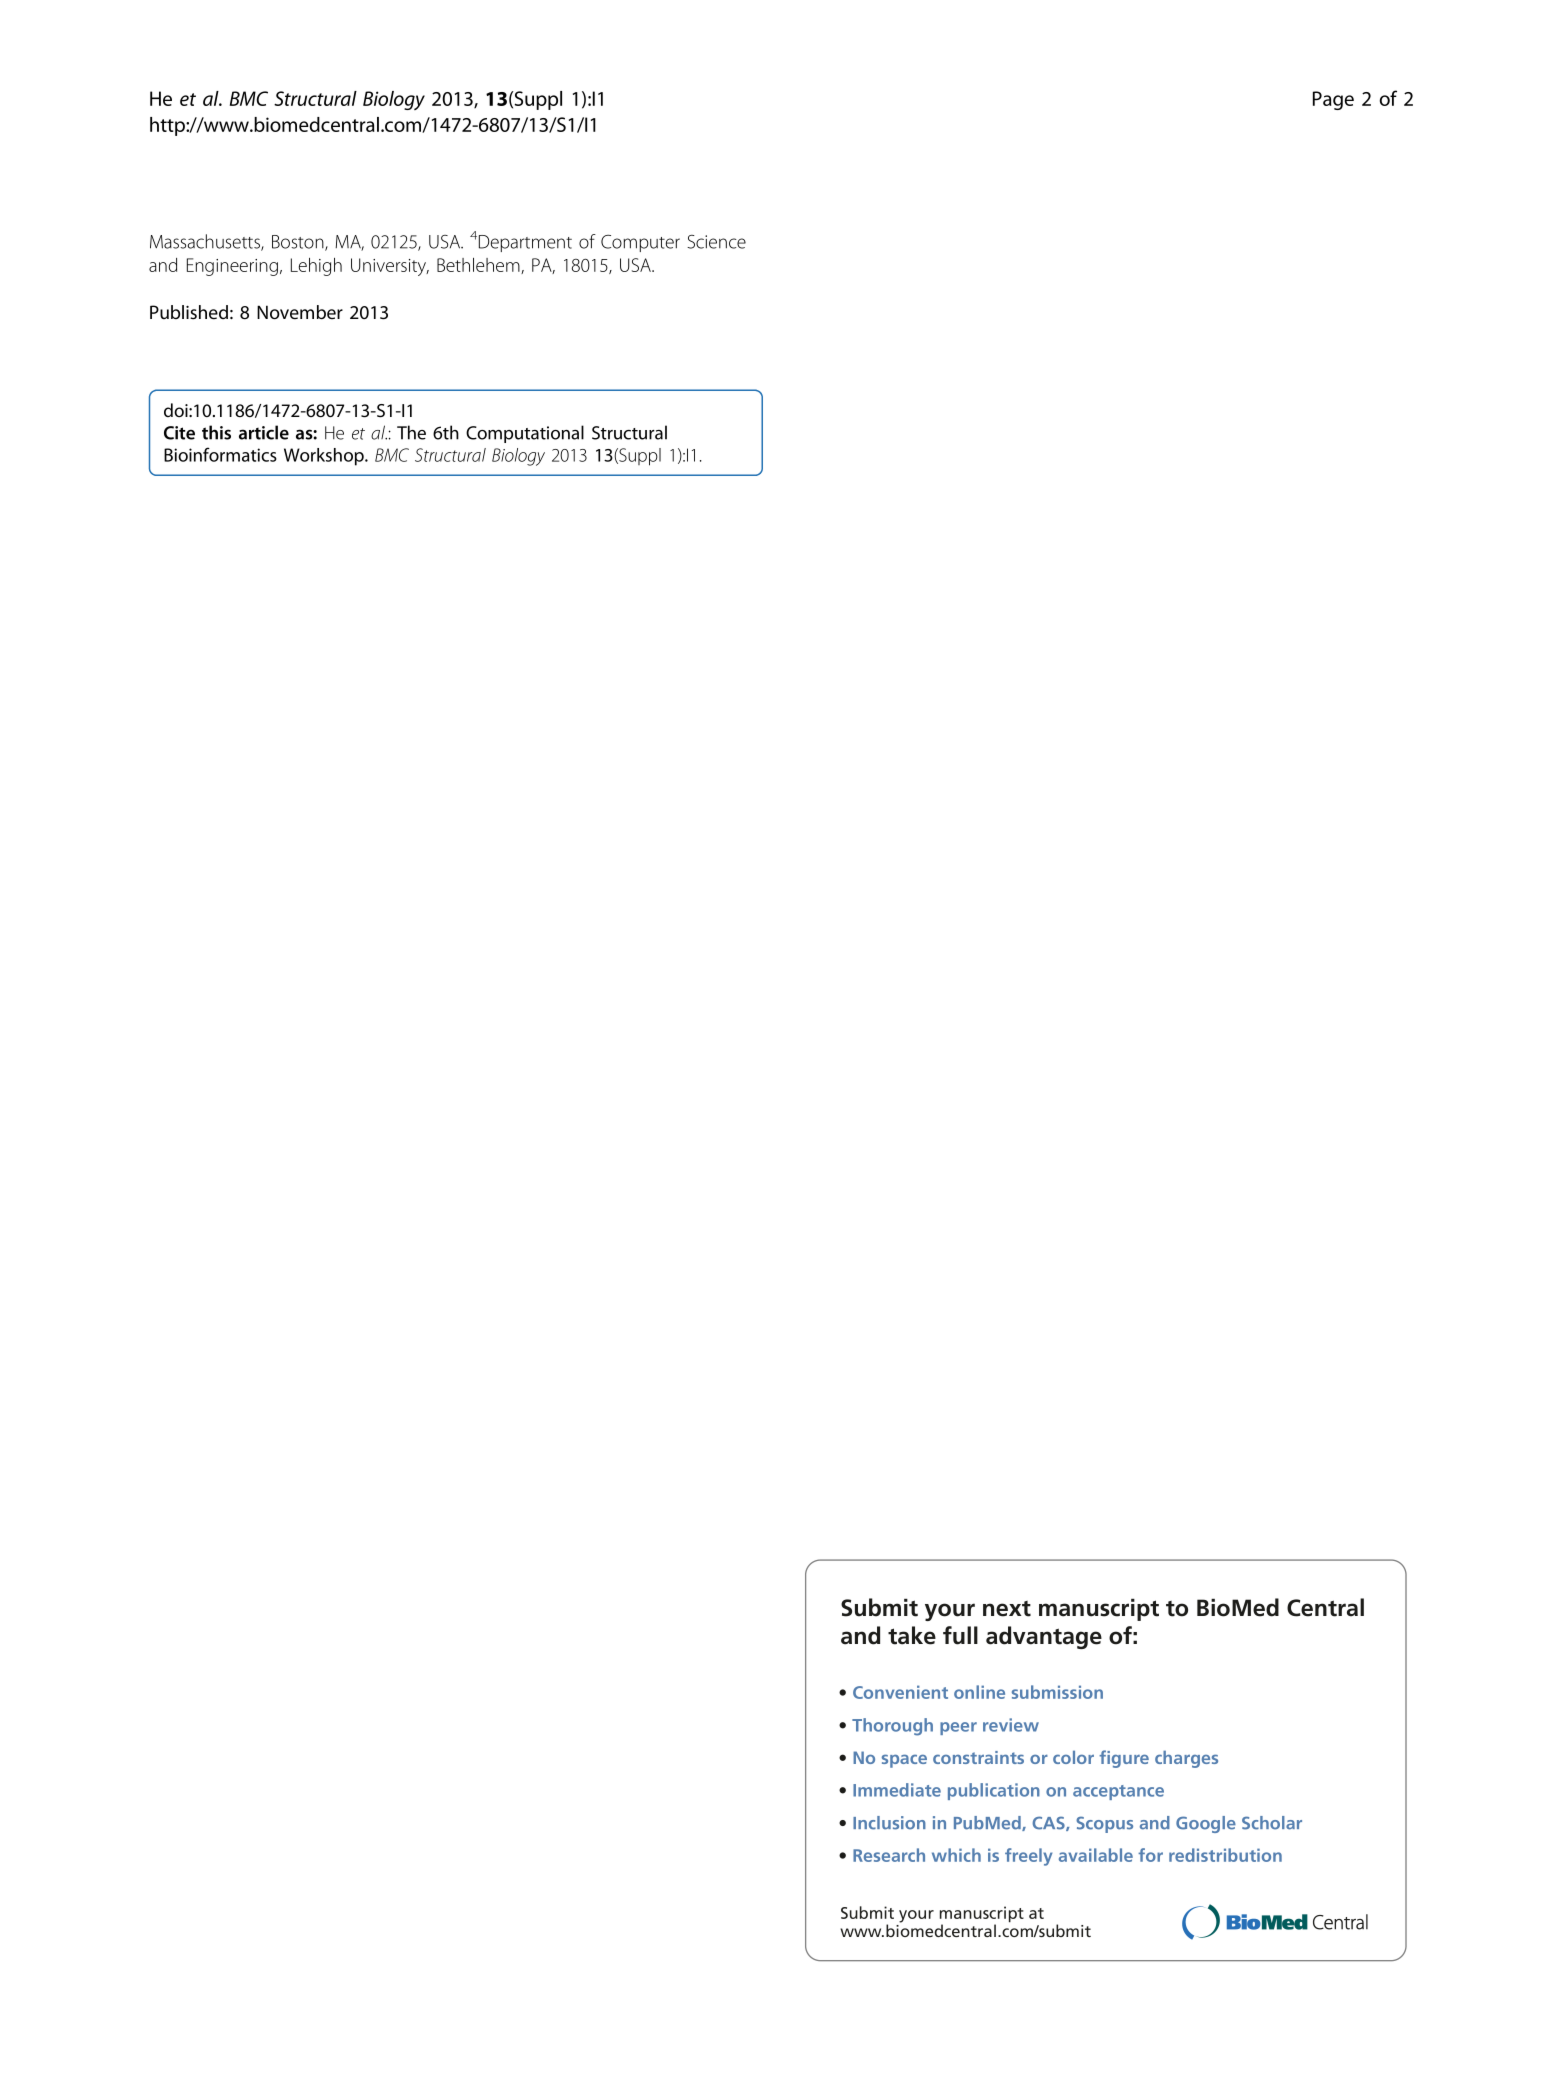  What do you see at coordinates (1206, 1824) in the screenshot?
I see `Google` at bounding box center [1206, 1824].
